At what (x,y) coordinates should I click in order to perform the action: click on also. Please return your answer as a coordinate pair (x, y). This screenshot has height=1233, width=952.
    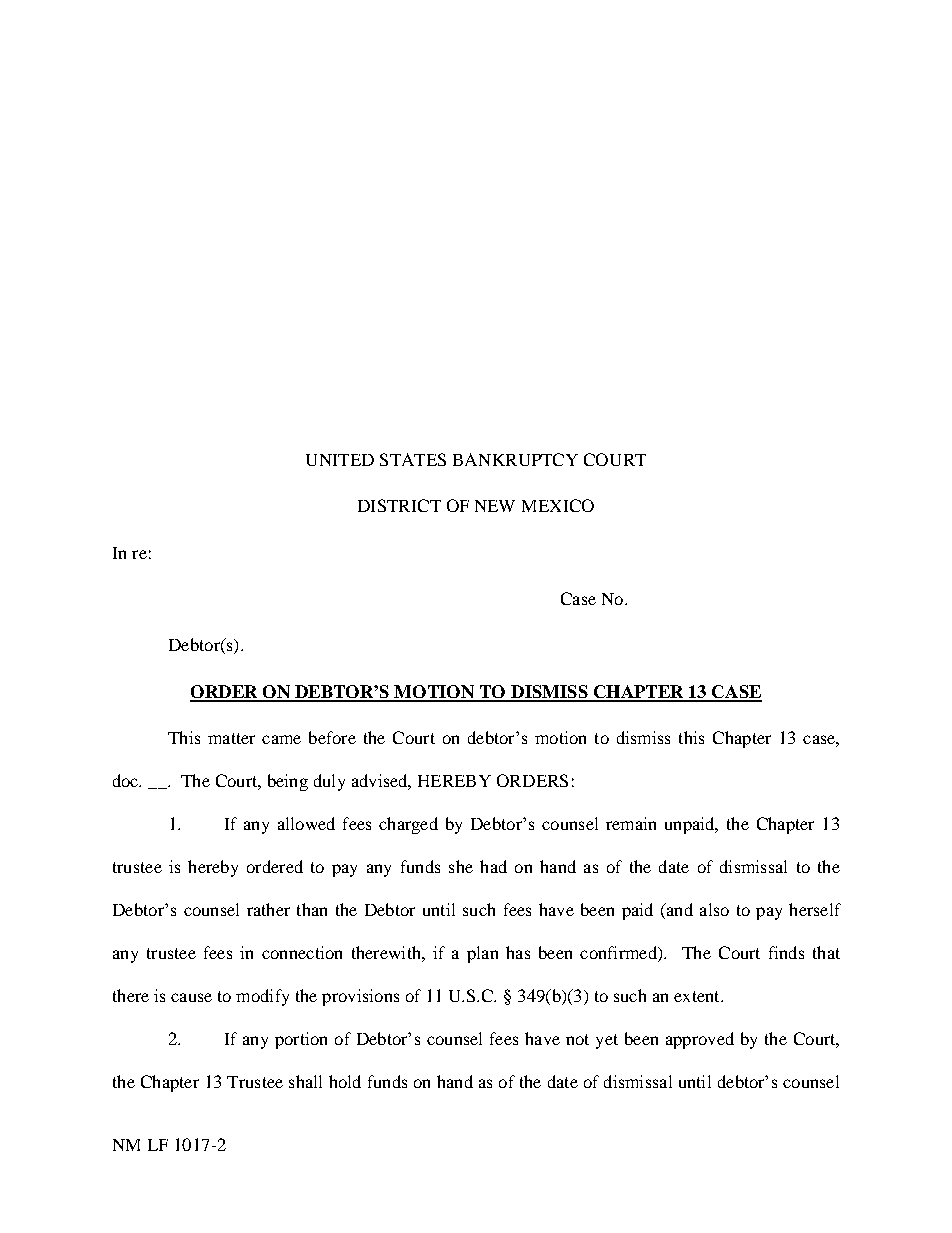
    Looking at the image, I should click on (714, 909).
